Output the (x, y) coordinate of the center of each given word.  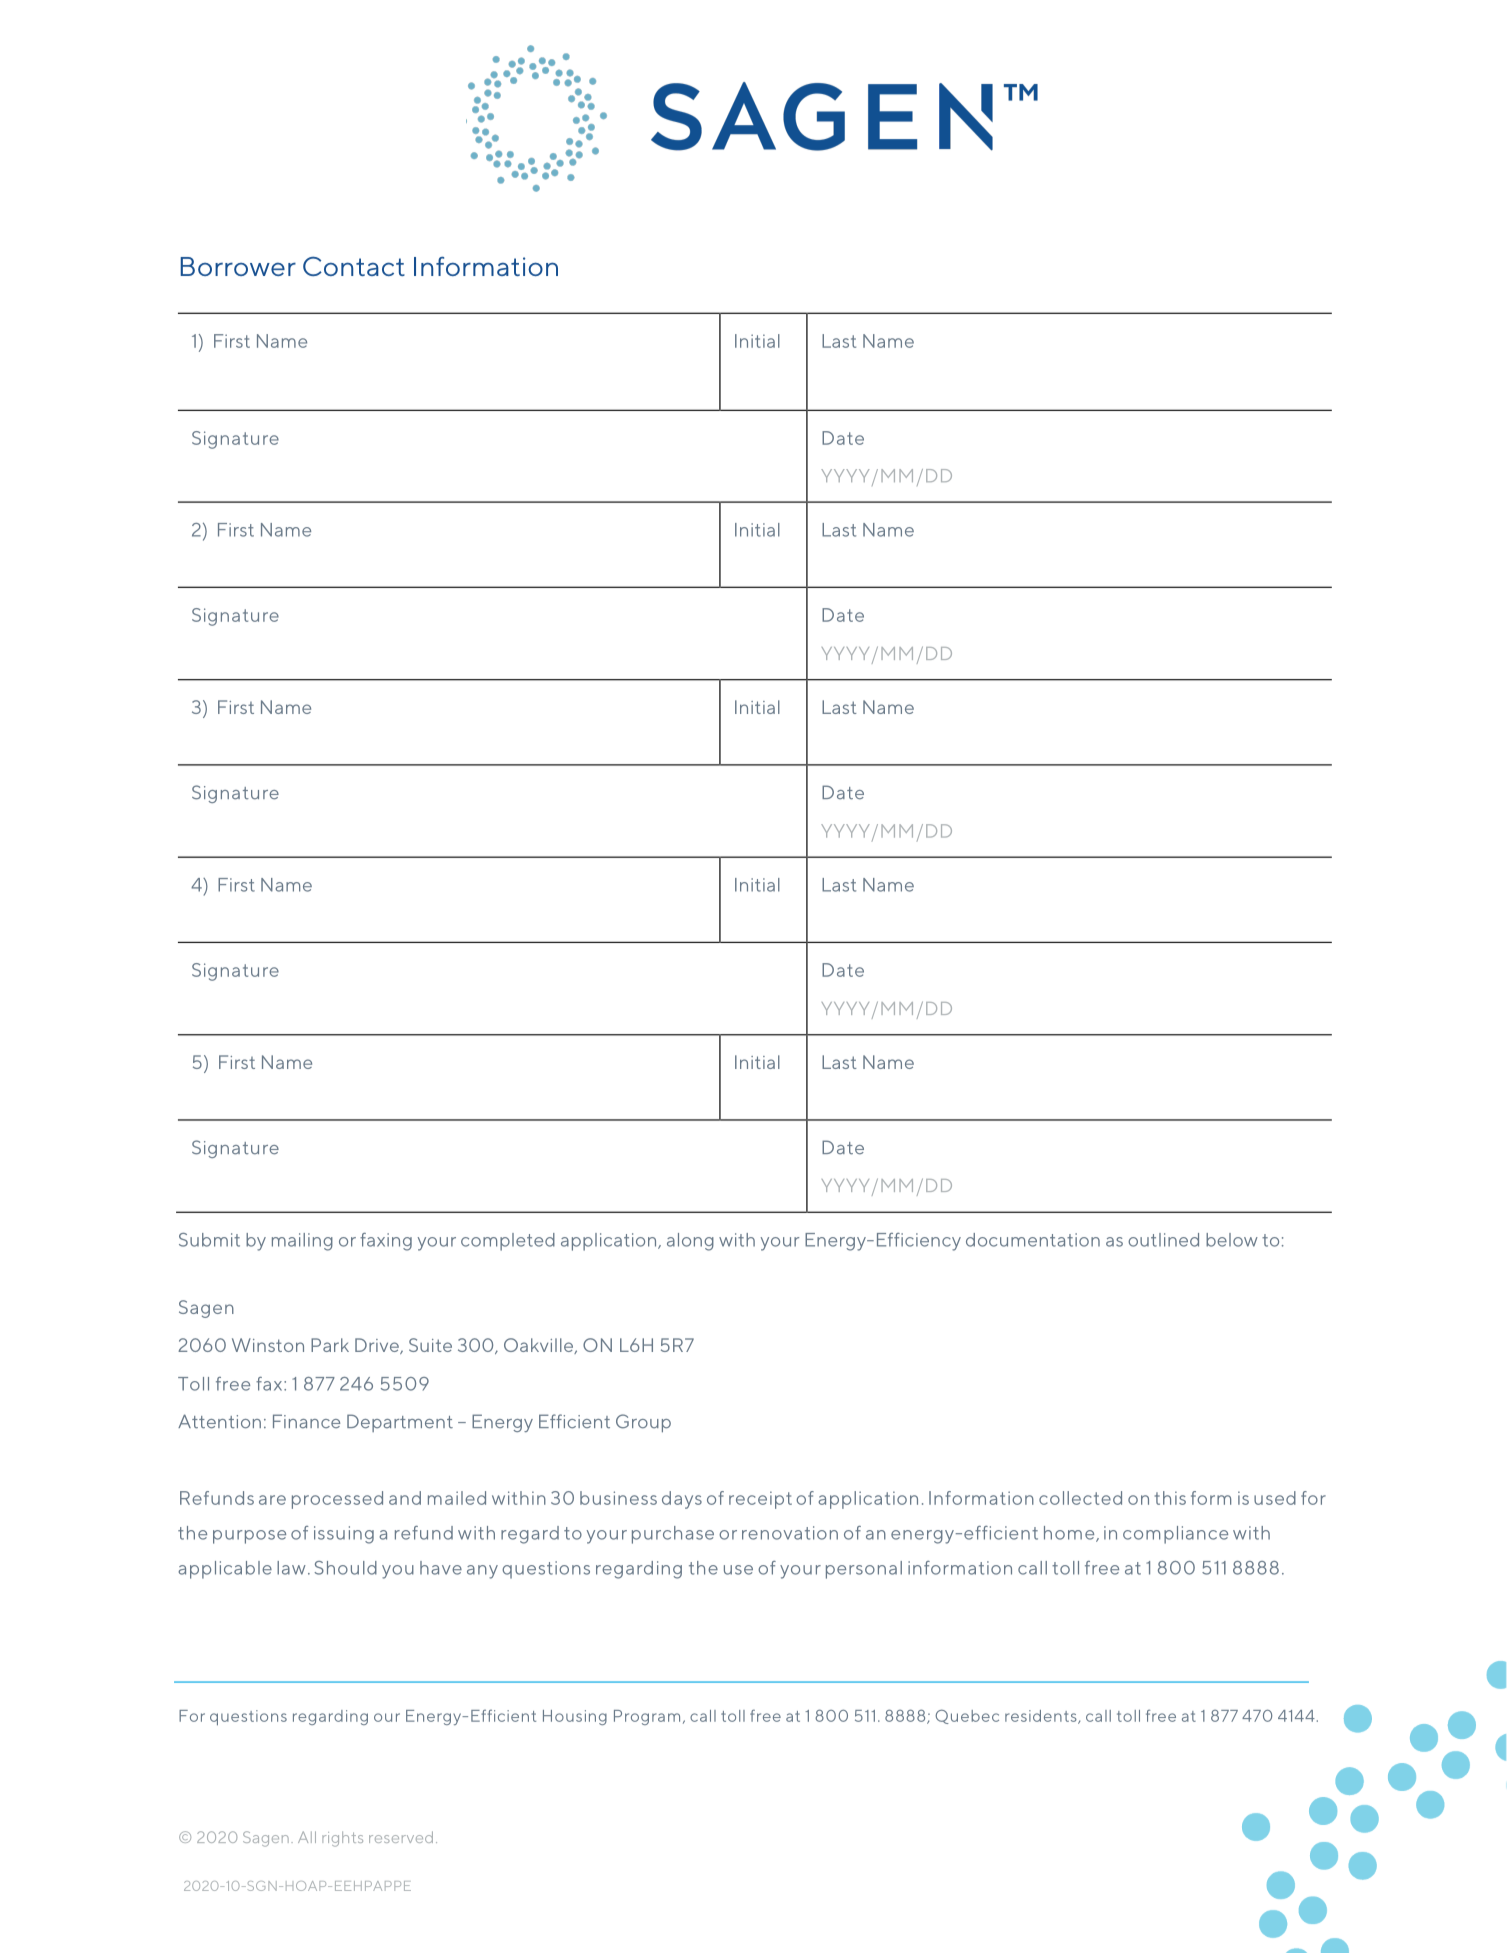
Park (330, 1345)
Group (643, 1423)
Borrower (238, 266)
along (690, 1242)
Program (647, 1717)
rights (342, 1839)
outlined (1163, 1240)
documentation (1033, 1240)
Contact (354, 266)
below (1232, 1240)
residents (1042, 1717)
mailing (302, 1242)
